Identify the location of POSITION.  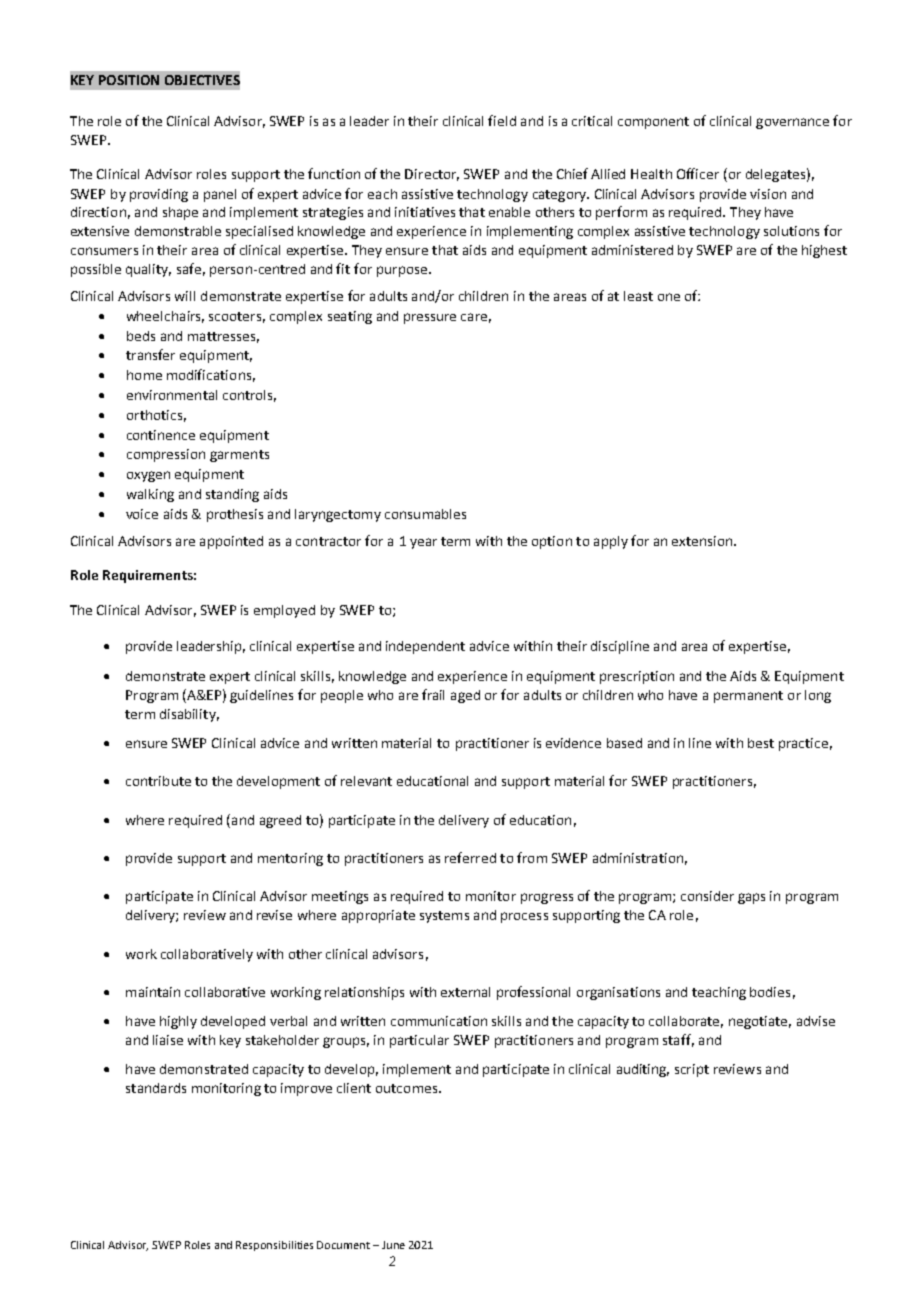
(129, 80).
